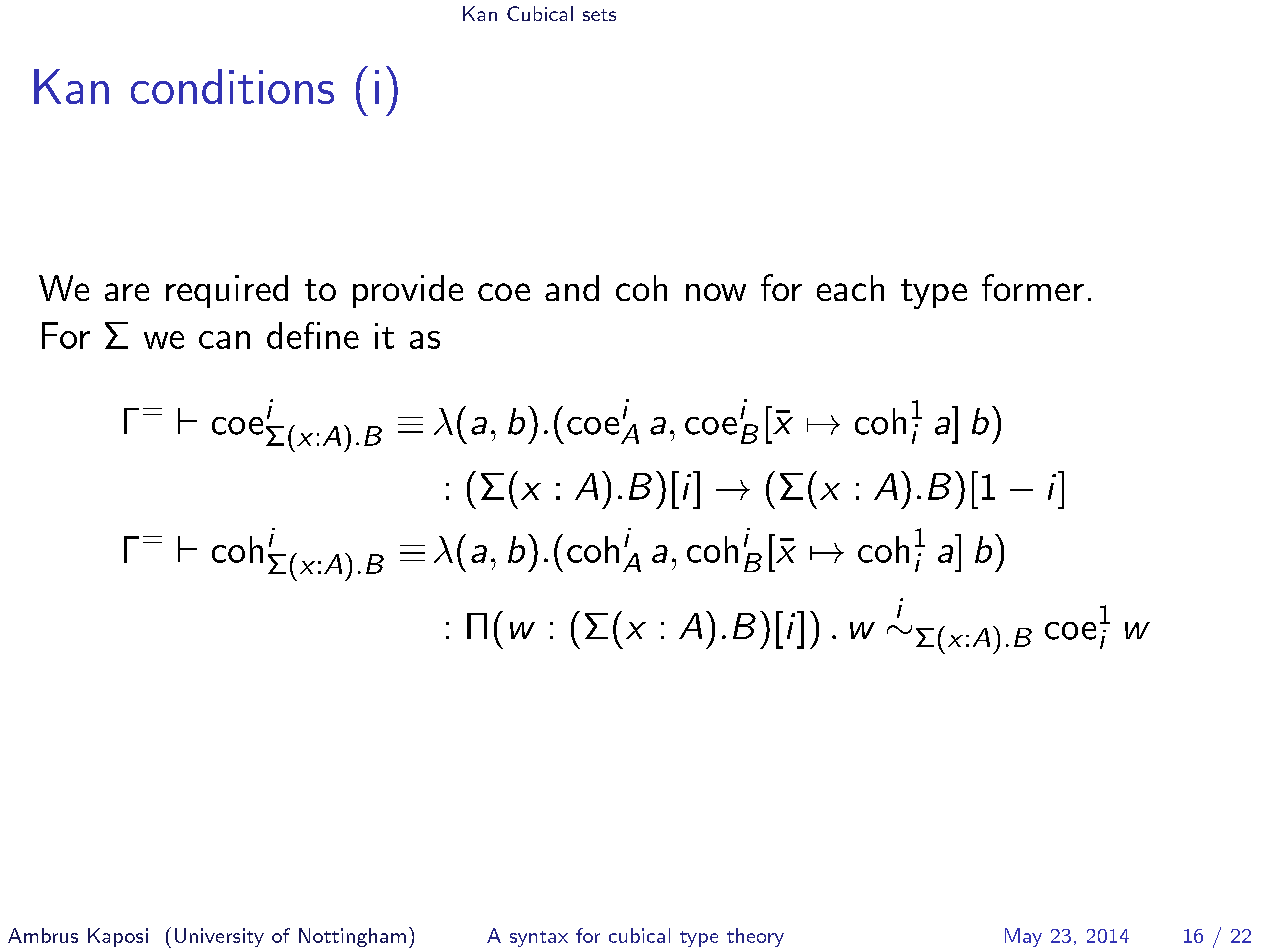 The height and width of the screenshot is (952, 1271). Describe the element at coordinates (1033, 287) in the screenshot. I see `former` at that location.
